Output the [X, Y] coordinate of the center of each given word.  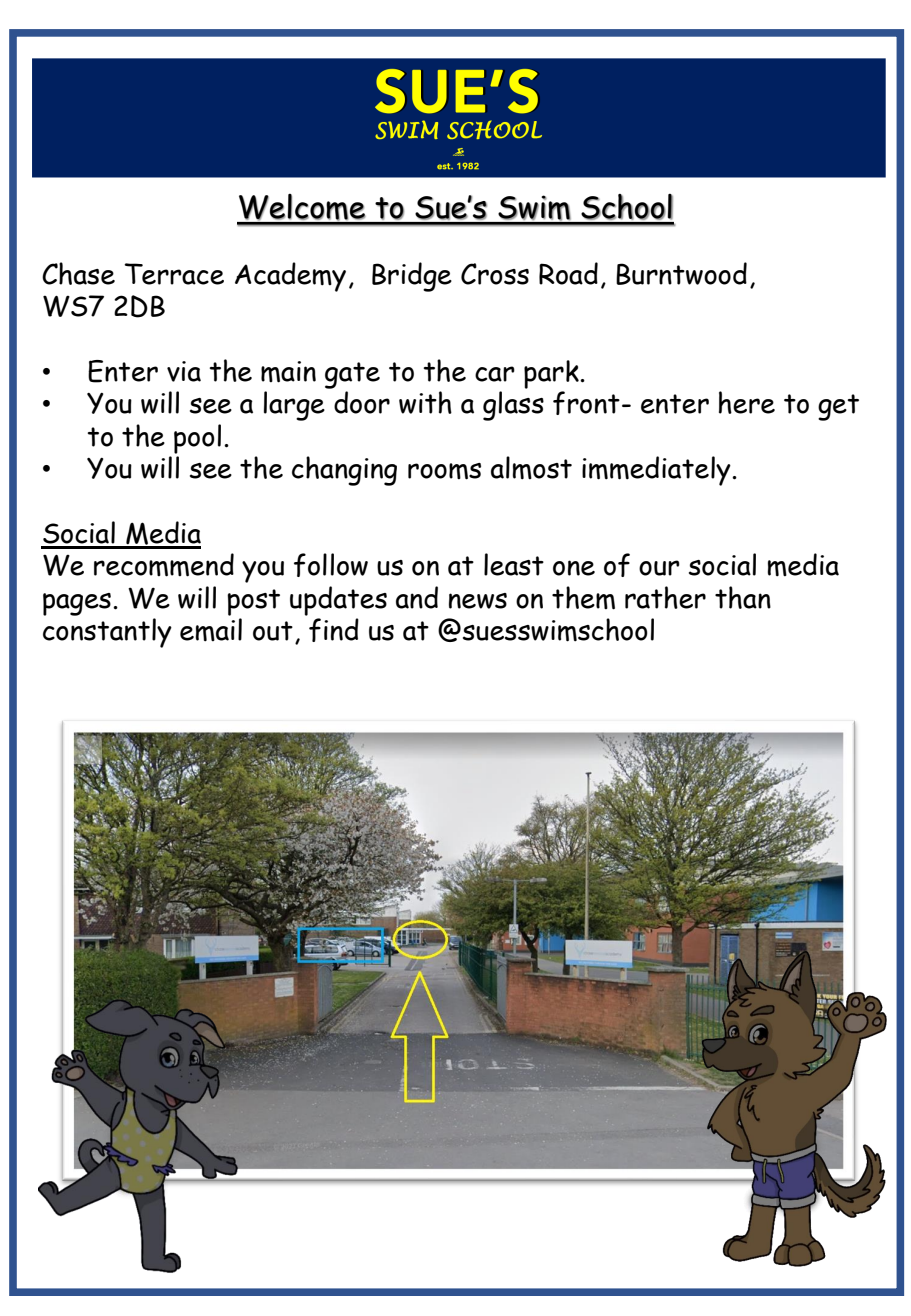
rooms [444, 471]
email [211, 630]
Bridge [412, 277]
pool [197, 439]
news [478, 601]
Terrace [174, 274]
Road [568, 273]
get [838, 407]
